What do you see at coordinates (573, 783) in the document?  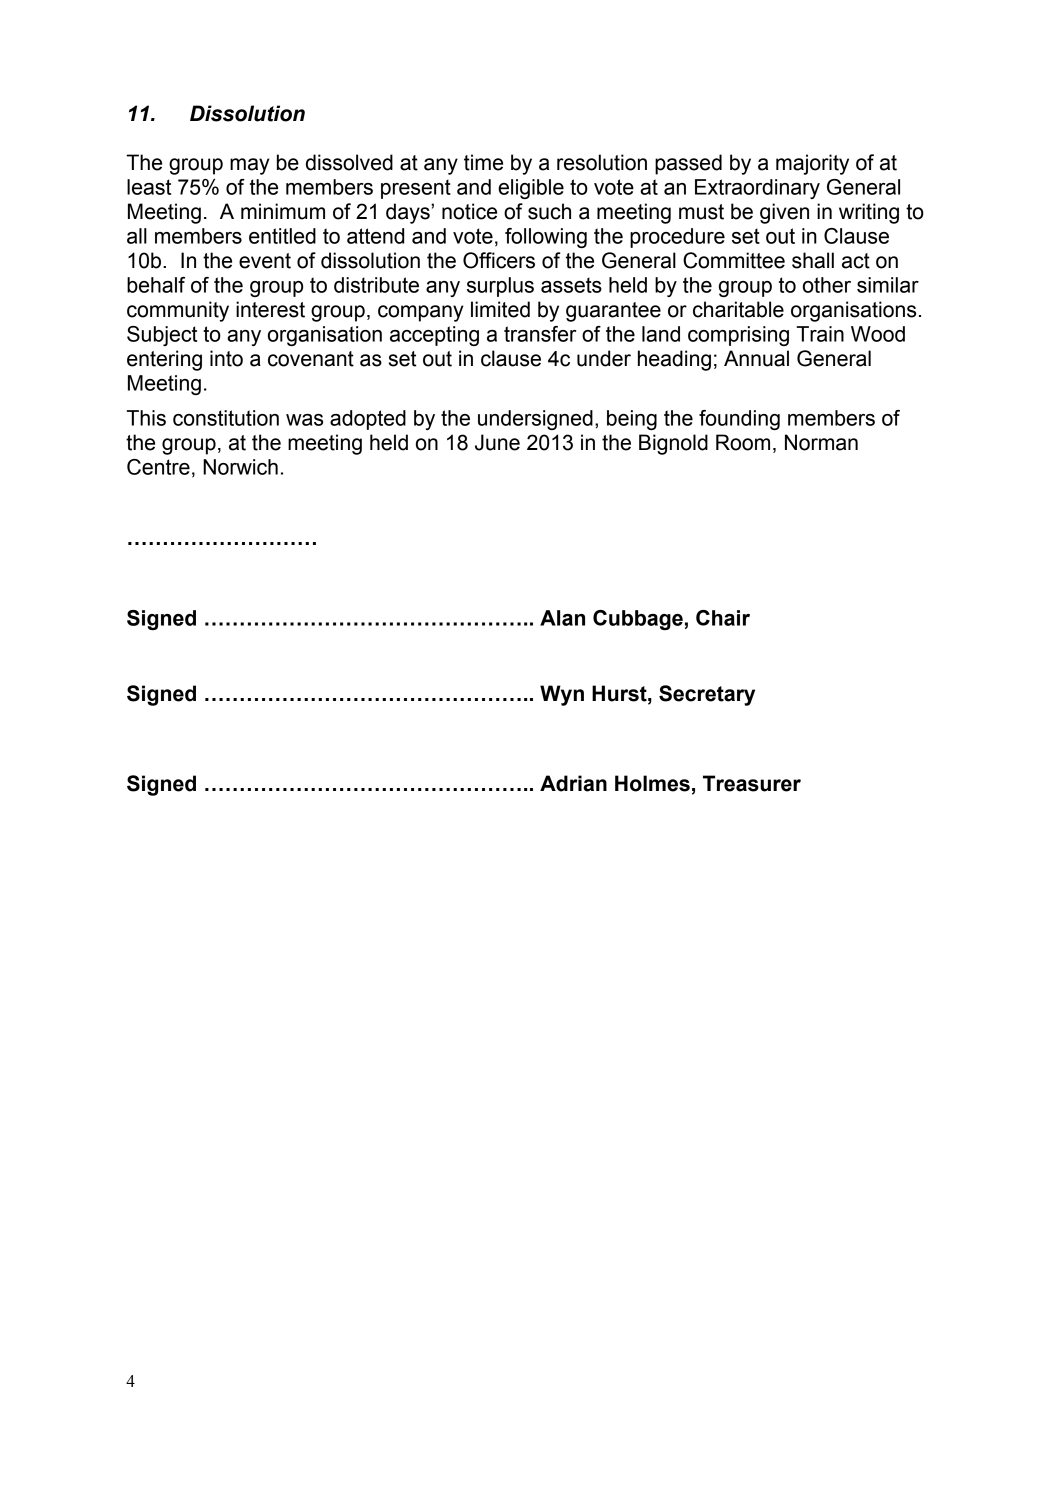 I see `Adrian` at bounding box center [573, 783].
